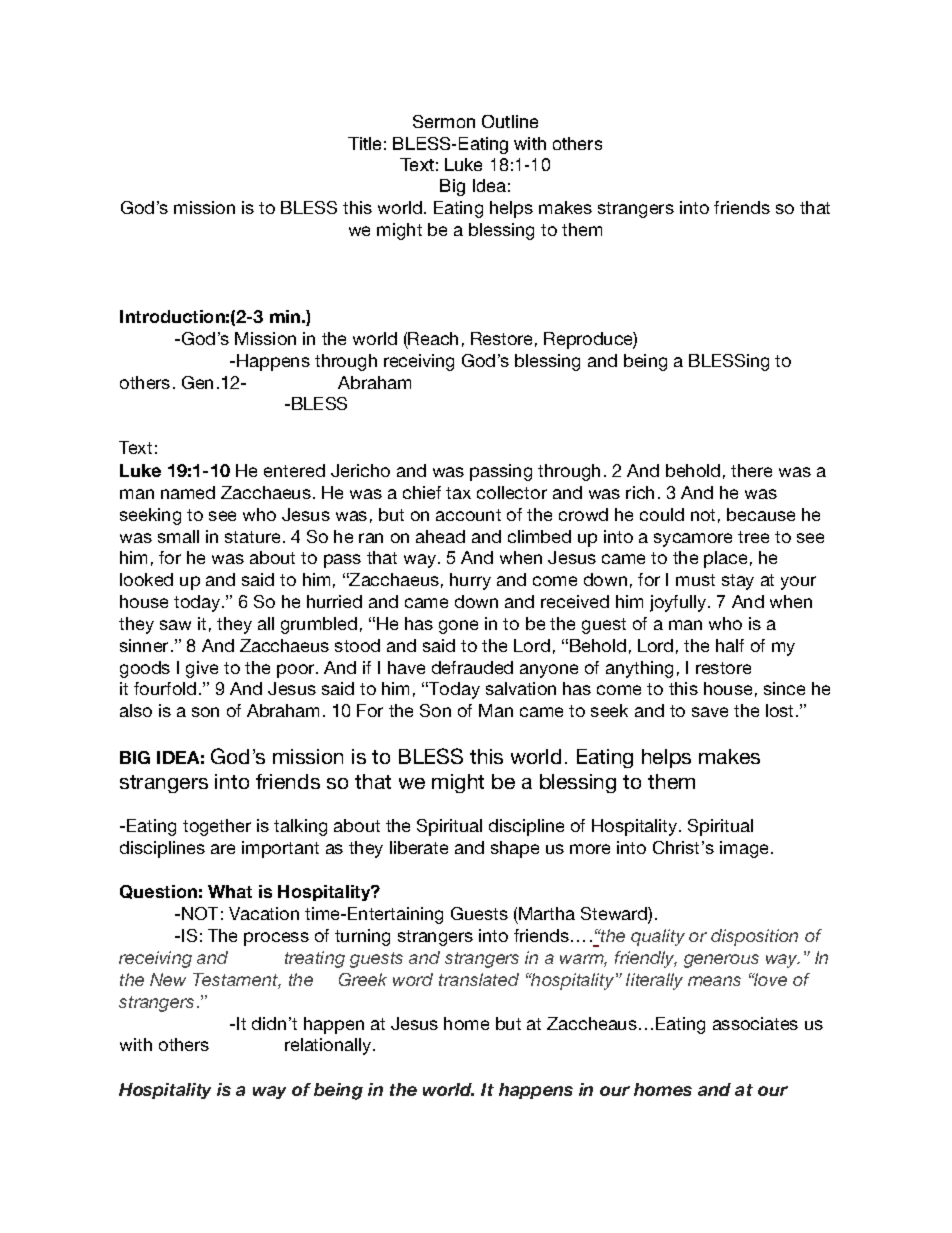 This image has height=1233, width=952. I want to click on Title, so click(364, 143).
